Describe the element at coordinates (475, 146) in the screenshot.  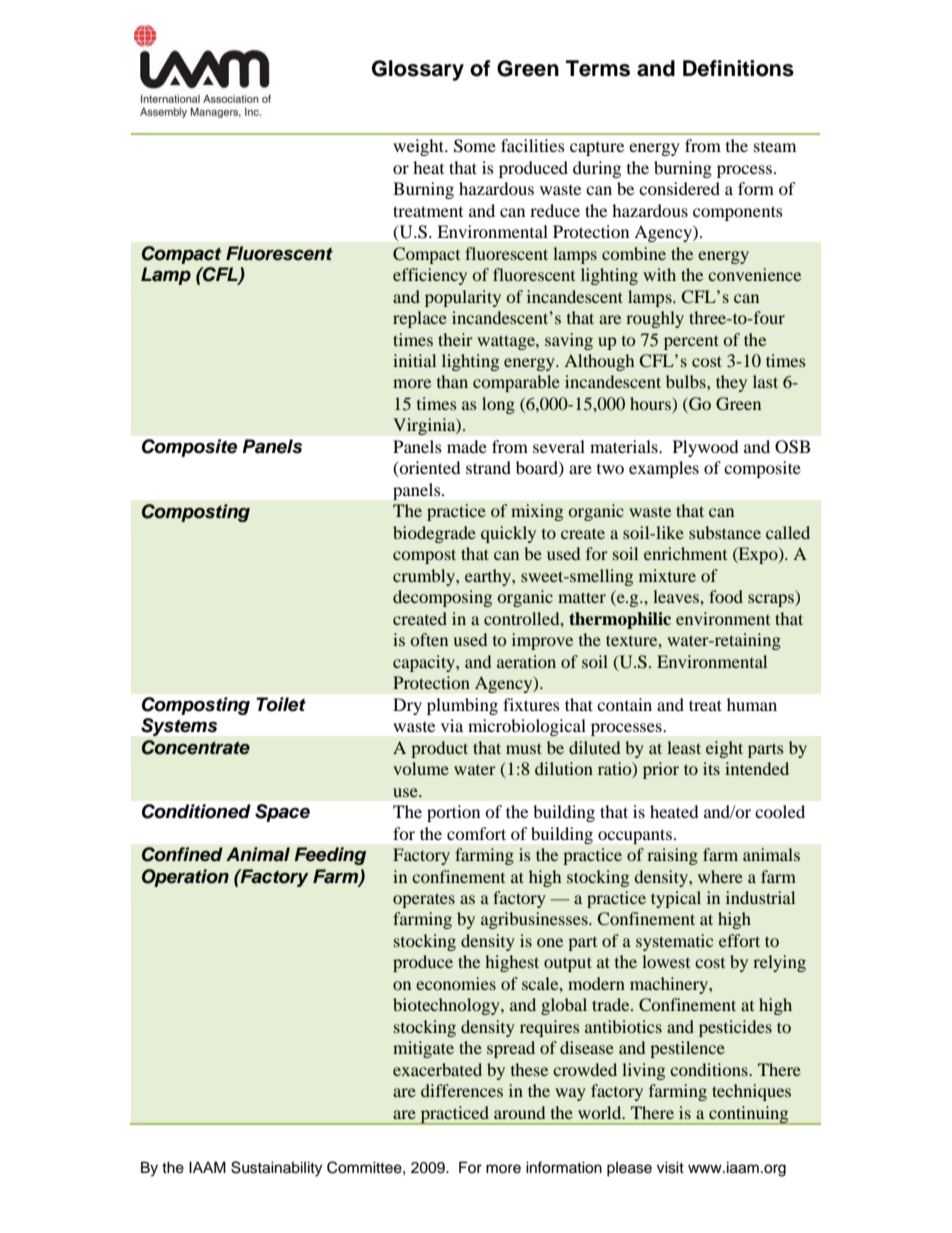
I see `Some` at that location.
